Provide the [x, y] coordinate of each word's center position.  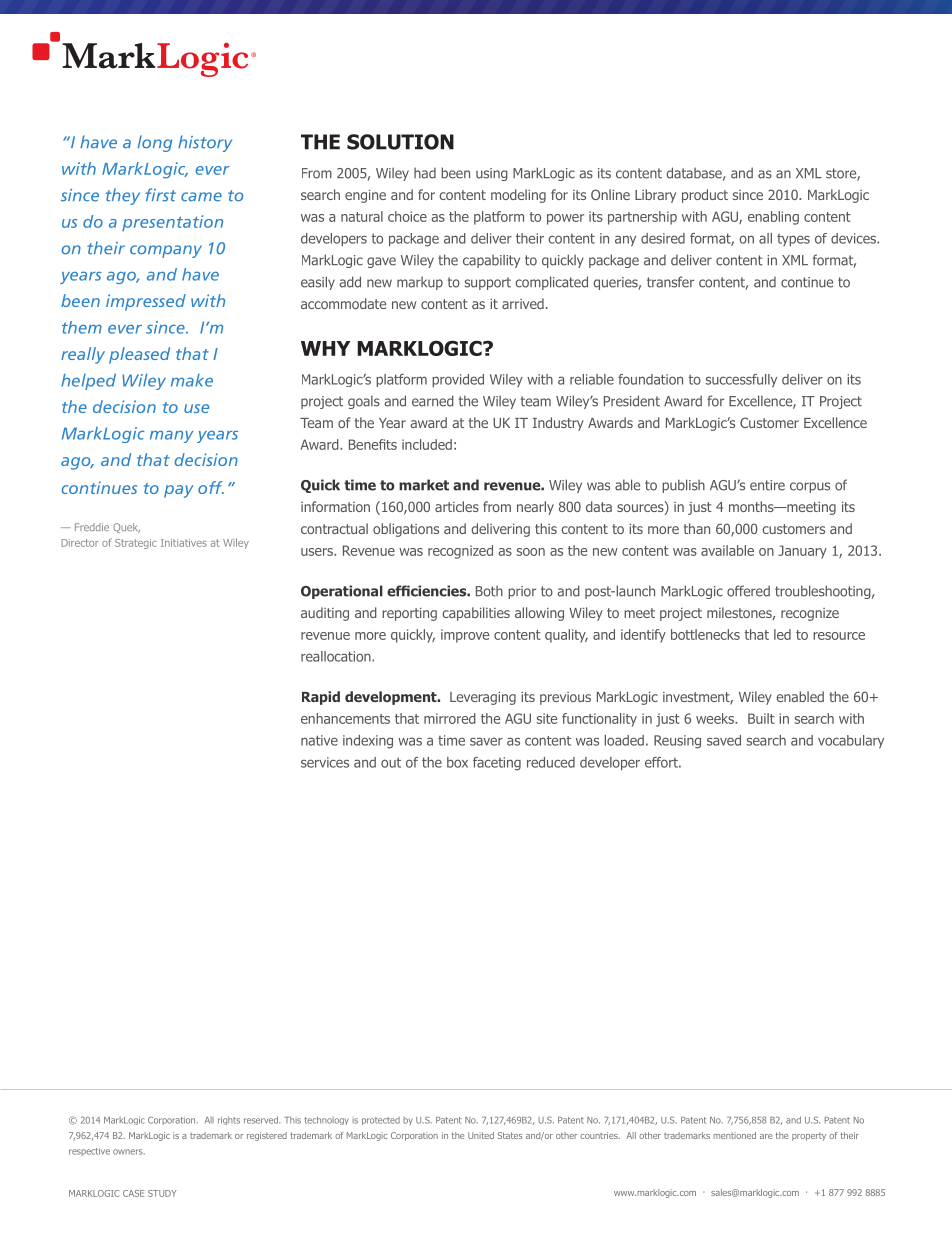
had [425, 173]
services [325, 762]
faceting [497, 764]
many [171, 436]
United [481, 1135]
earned [433, 401]
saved [724, 740]
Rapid [321, 698]
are [766, 1136]
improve [465, 636]
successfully [741, 381]
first [160, 195]
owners [129, 1152]
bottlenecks [705, 634]
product [705, 196]
